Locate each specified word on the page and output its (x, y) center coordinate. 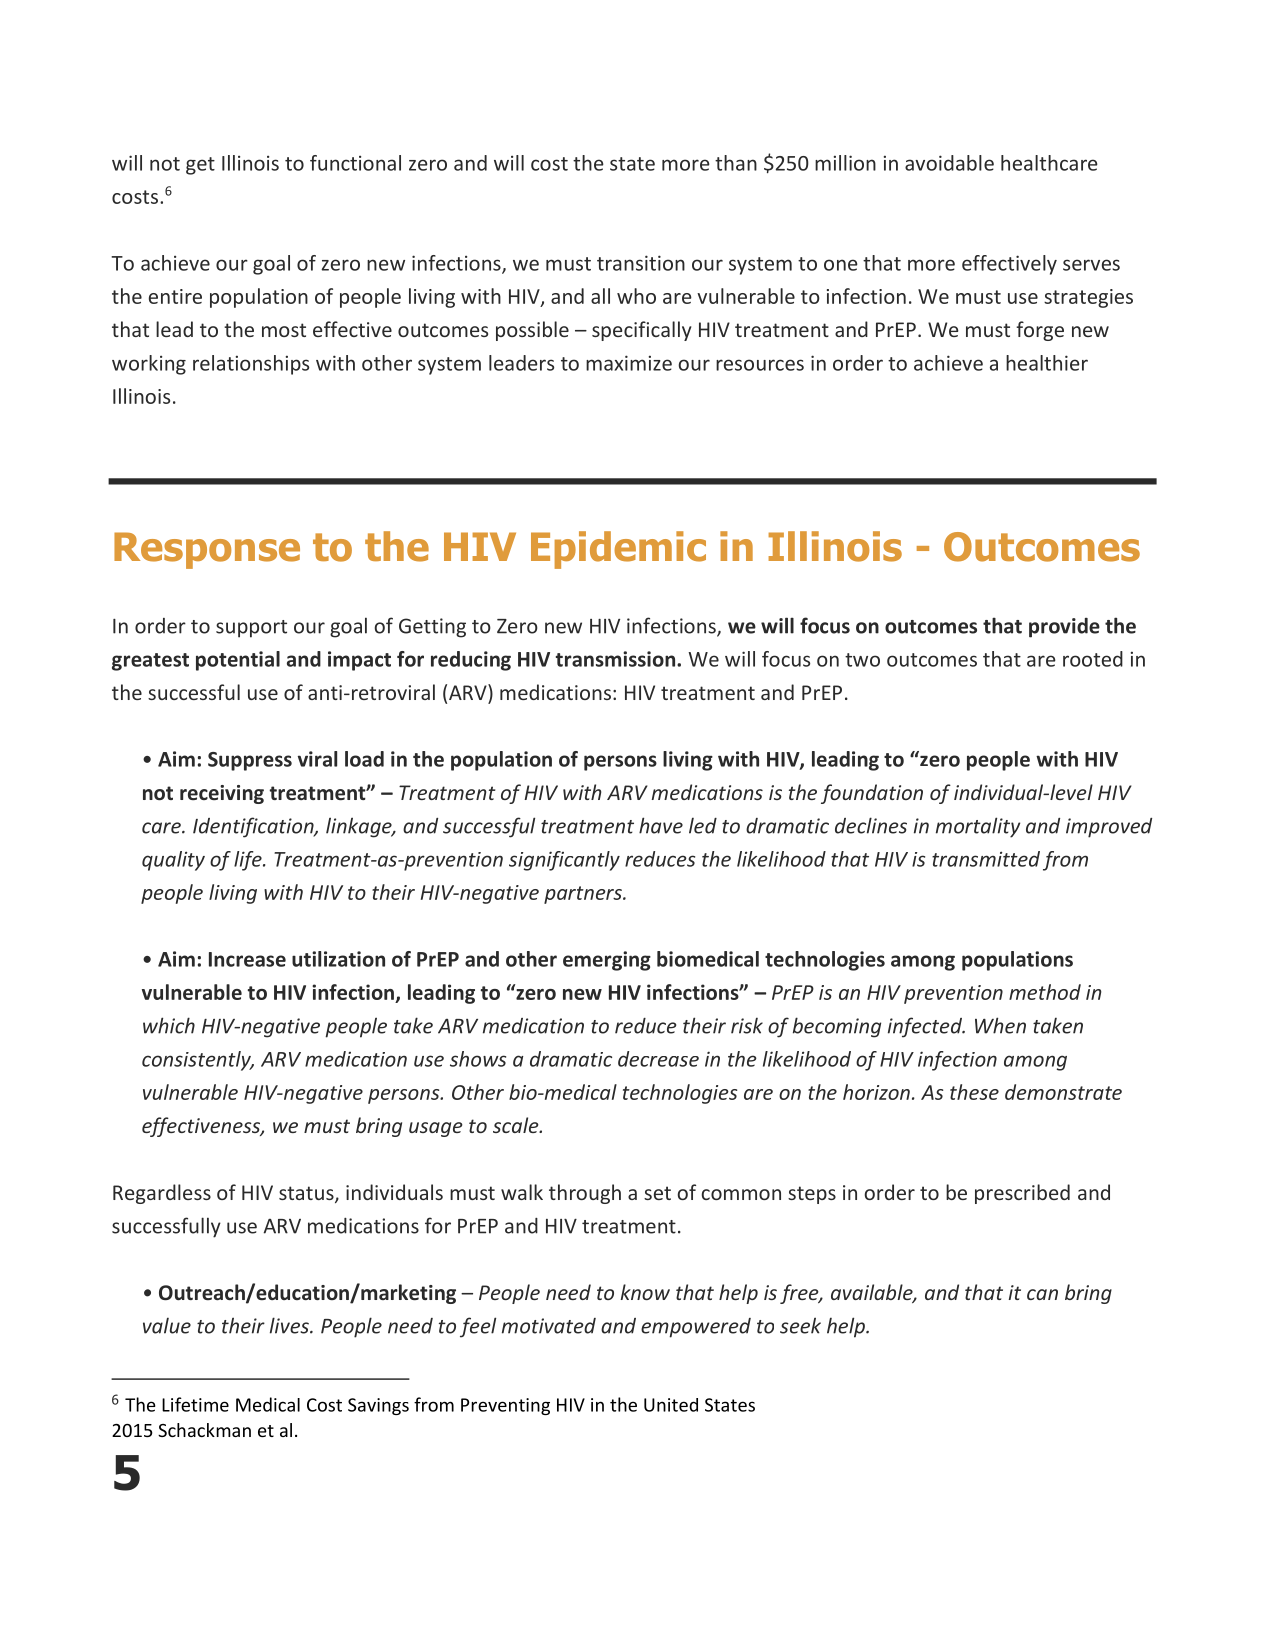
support (251, 629)
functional (355, 163)
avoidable (949, 163)
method (1045, 992)
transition (641, 263)
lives (290, 1325)
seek (800, 1325)
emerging (607, 961)
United (671, 1405)
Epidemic (618, 550)
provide (1064, 628)
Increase (247, 959)
